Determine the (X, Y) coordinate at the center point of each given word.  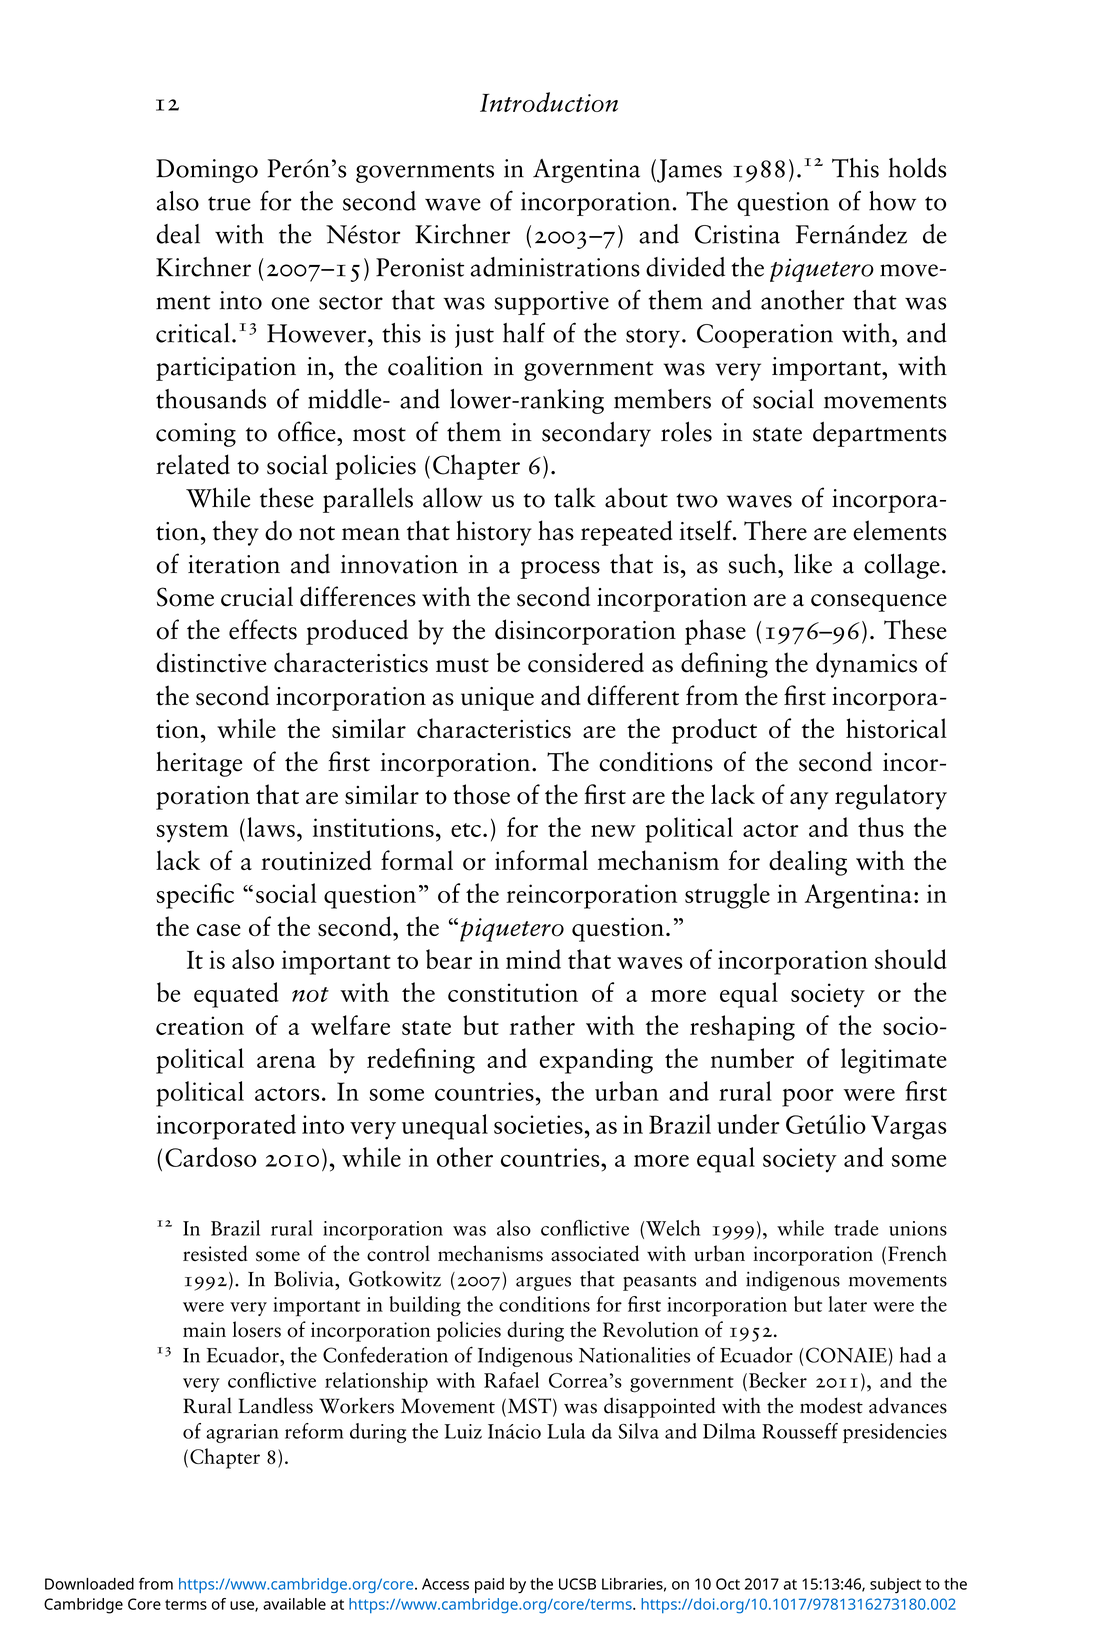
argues (543, 1283)
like (813, 563)
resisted (215, 1253)
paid (489, 1586)
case (219, 930)
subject (895, 1586)
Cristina (737, 234)
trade (856, 1228)
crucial (257, 596)
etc (467, 830)
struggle (727, 896)
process (560, 570)
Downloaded (89, 1584)
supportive (551, 303)
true (229, 203)
